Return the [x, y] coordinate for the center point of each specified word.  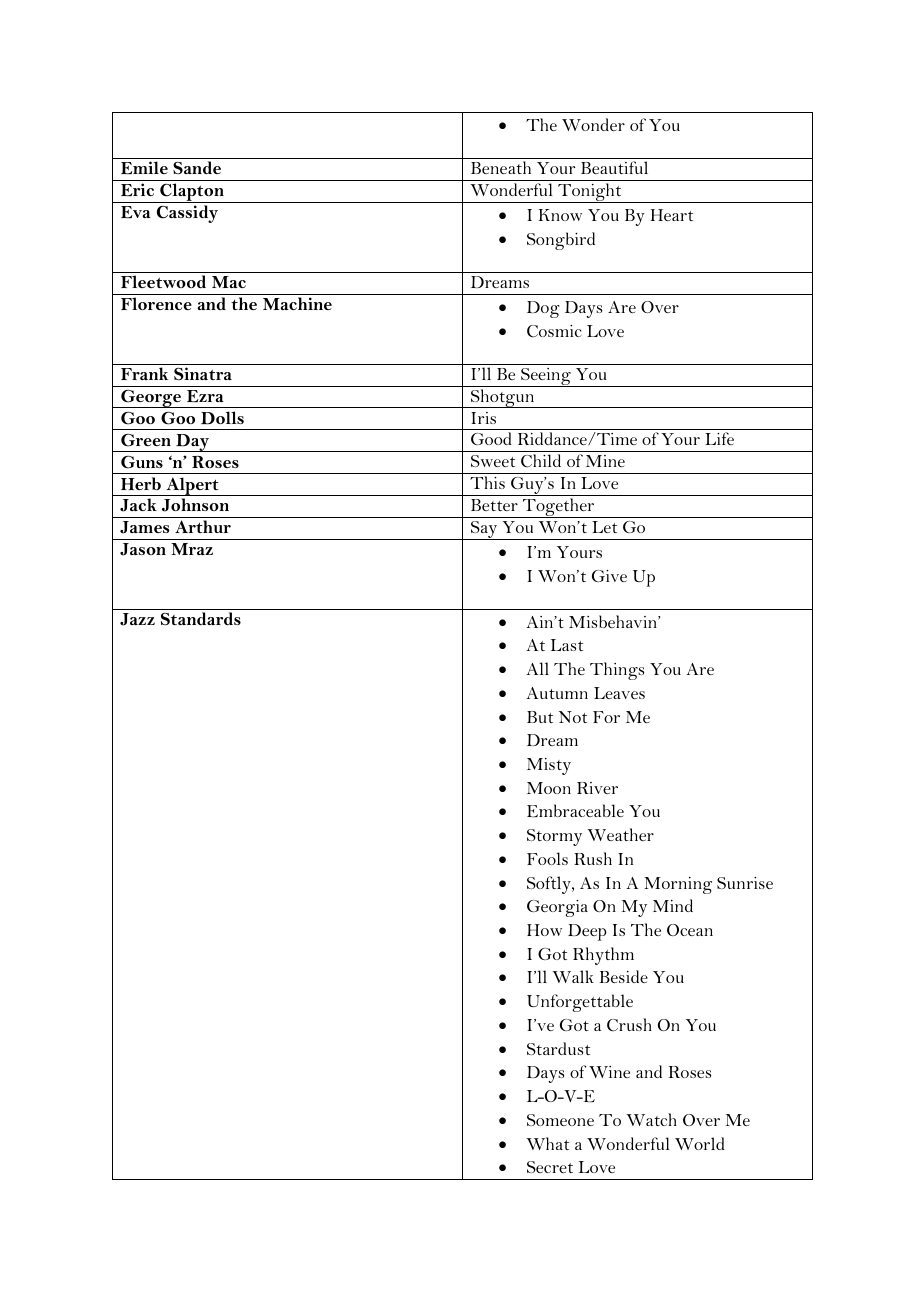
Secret [550, 1167]
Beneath [501, 167]
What [547, 1143]
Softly [550, 885]
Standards [201, 619]
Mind [673, 905]
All [537, 668]
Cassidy [187, 214]
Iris [483, 418]
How [544, 930]
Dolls [222, 418]
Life [719, 438]
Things [617, 671]
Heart [672, 215]
